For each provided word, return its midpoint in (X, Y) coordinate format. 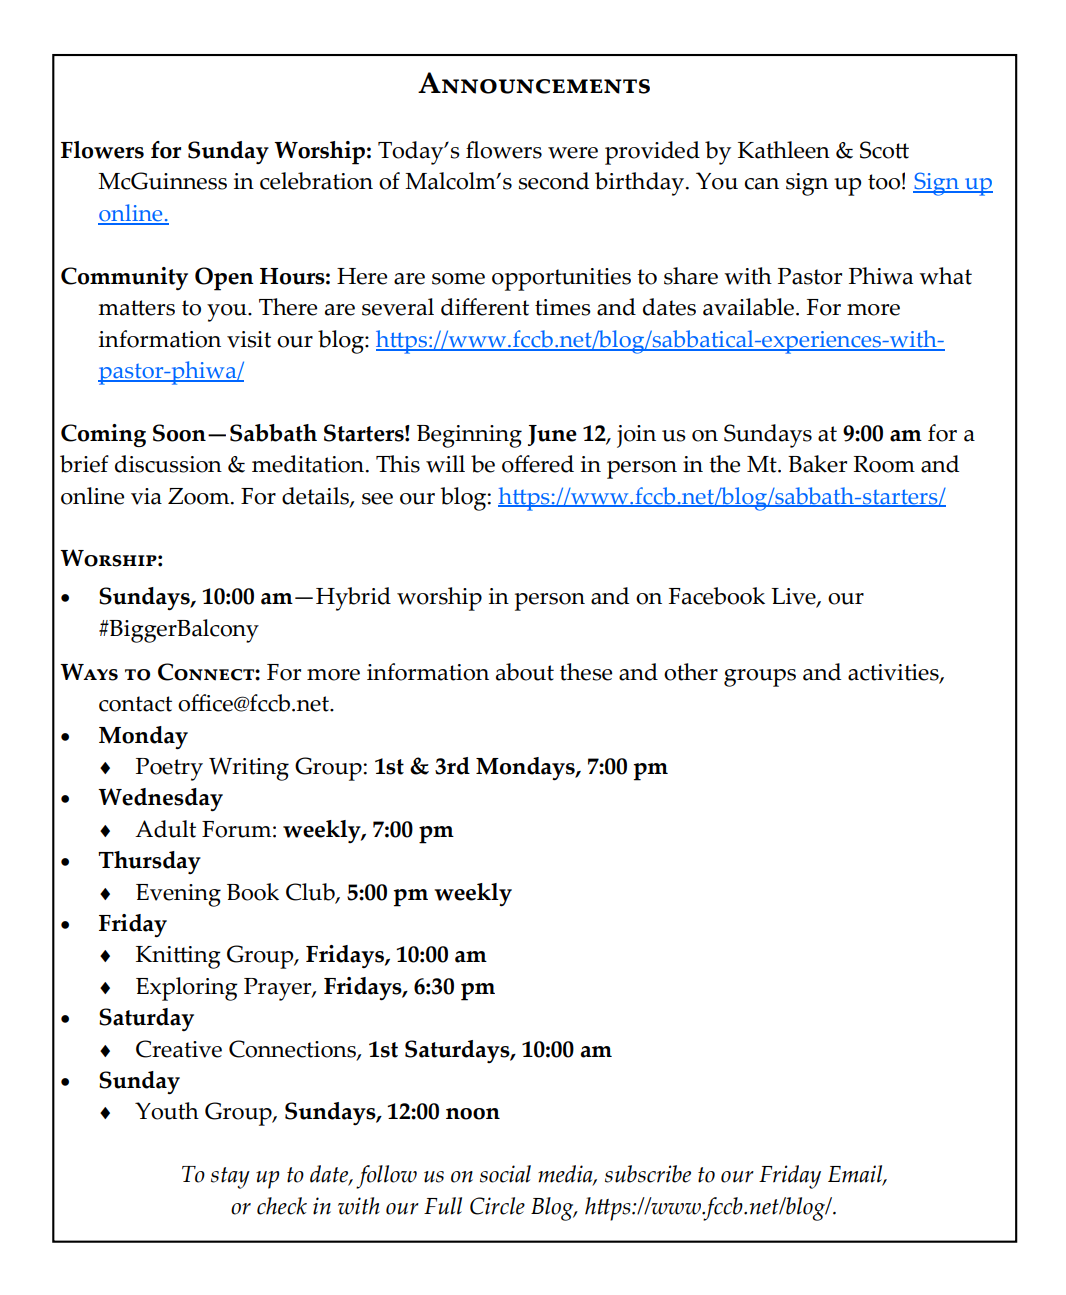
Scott (884, 150)
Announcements (534, 83)
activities (894, 673)
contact (135, 704)
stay (230, 1178)
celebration (316, 181)
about (525, 672)
